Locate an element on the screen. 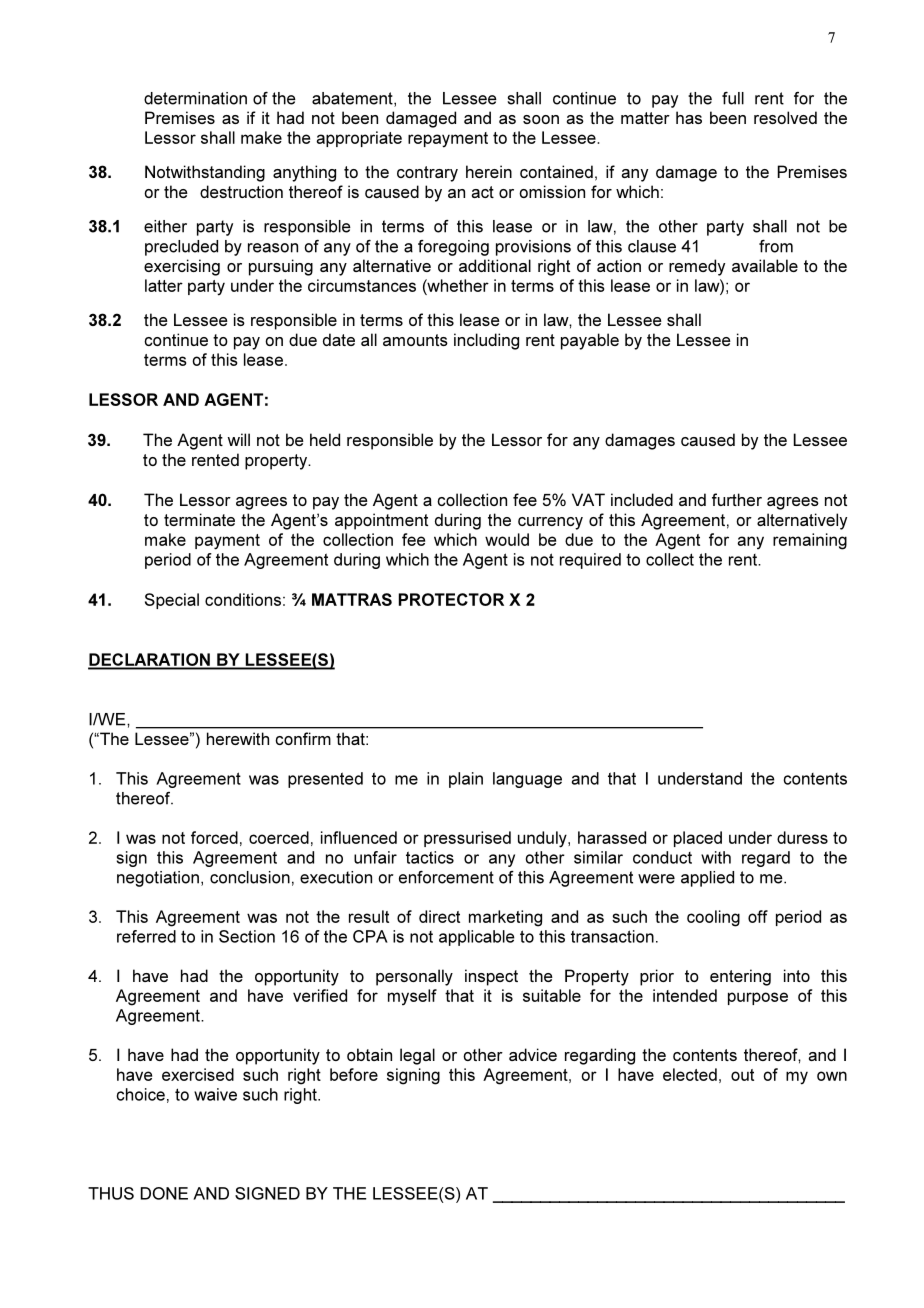 This screenshot has width=924, height=1308. PROTECTOR is located at coordinates (451, 599).
